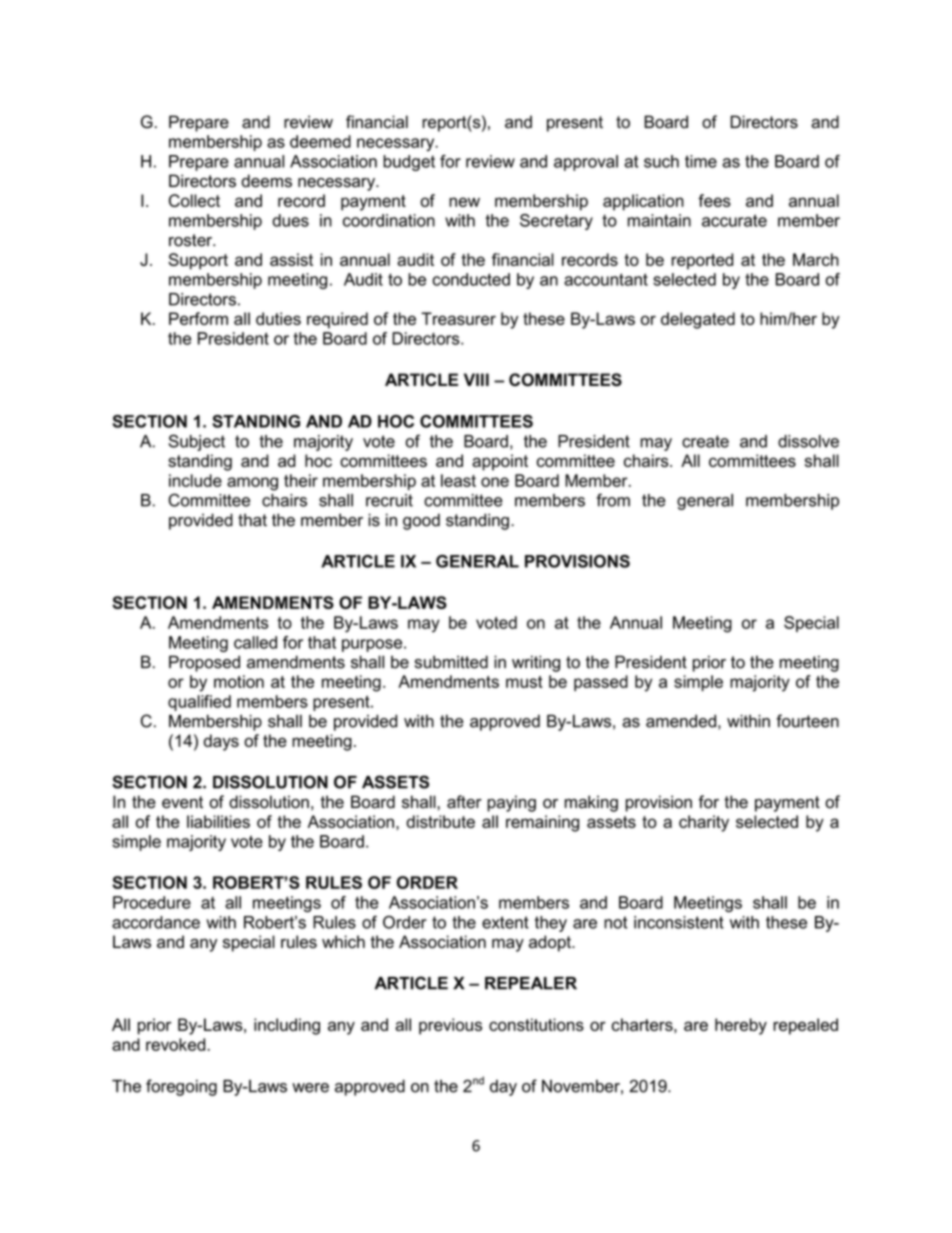  What do you see at coordinates (704, 823) in the image?
I see `charity` at bounding box center [704, 823].
